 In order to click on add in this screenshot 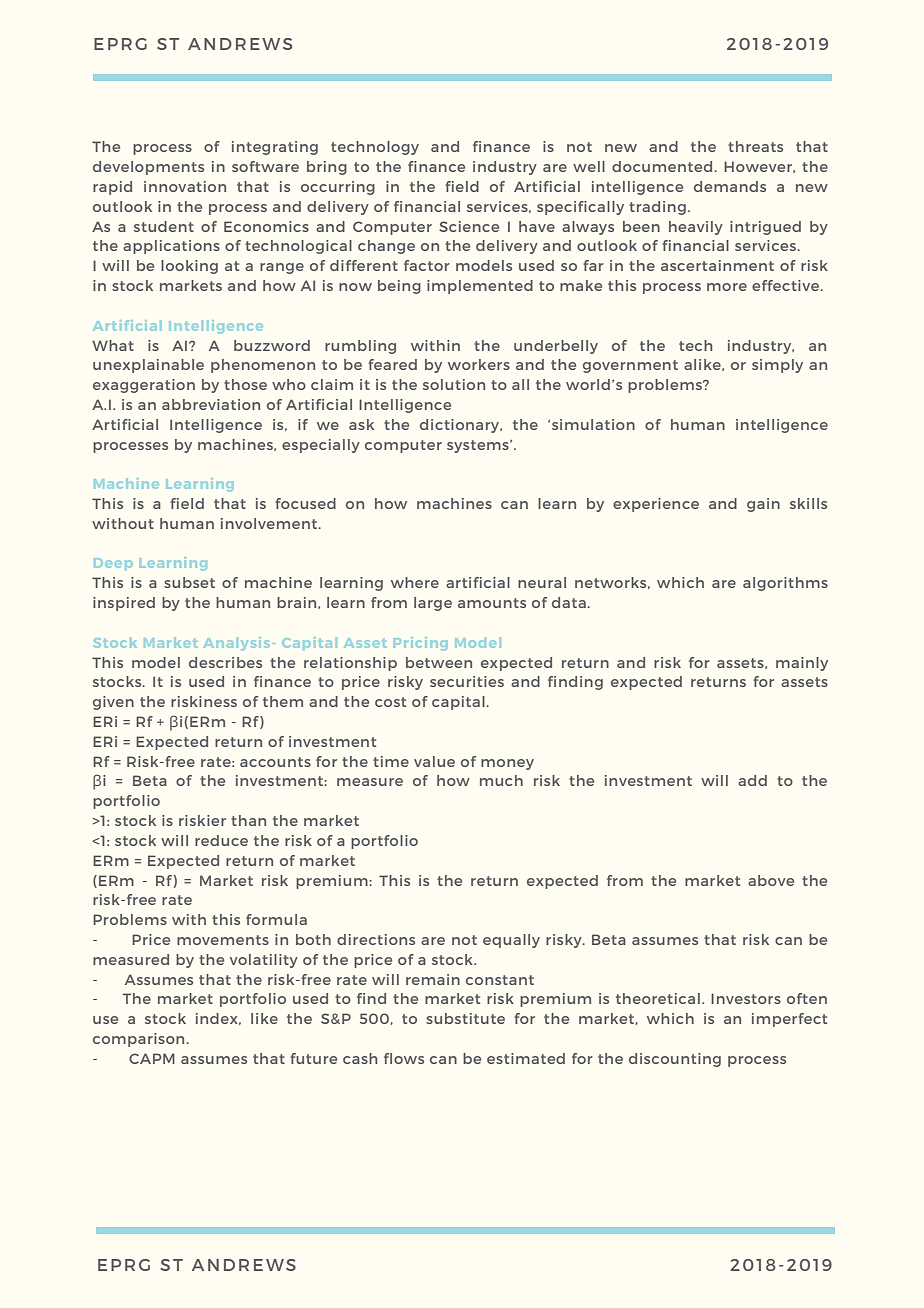, I will do `click(752, 780)`.
